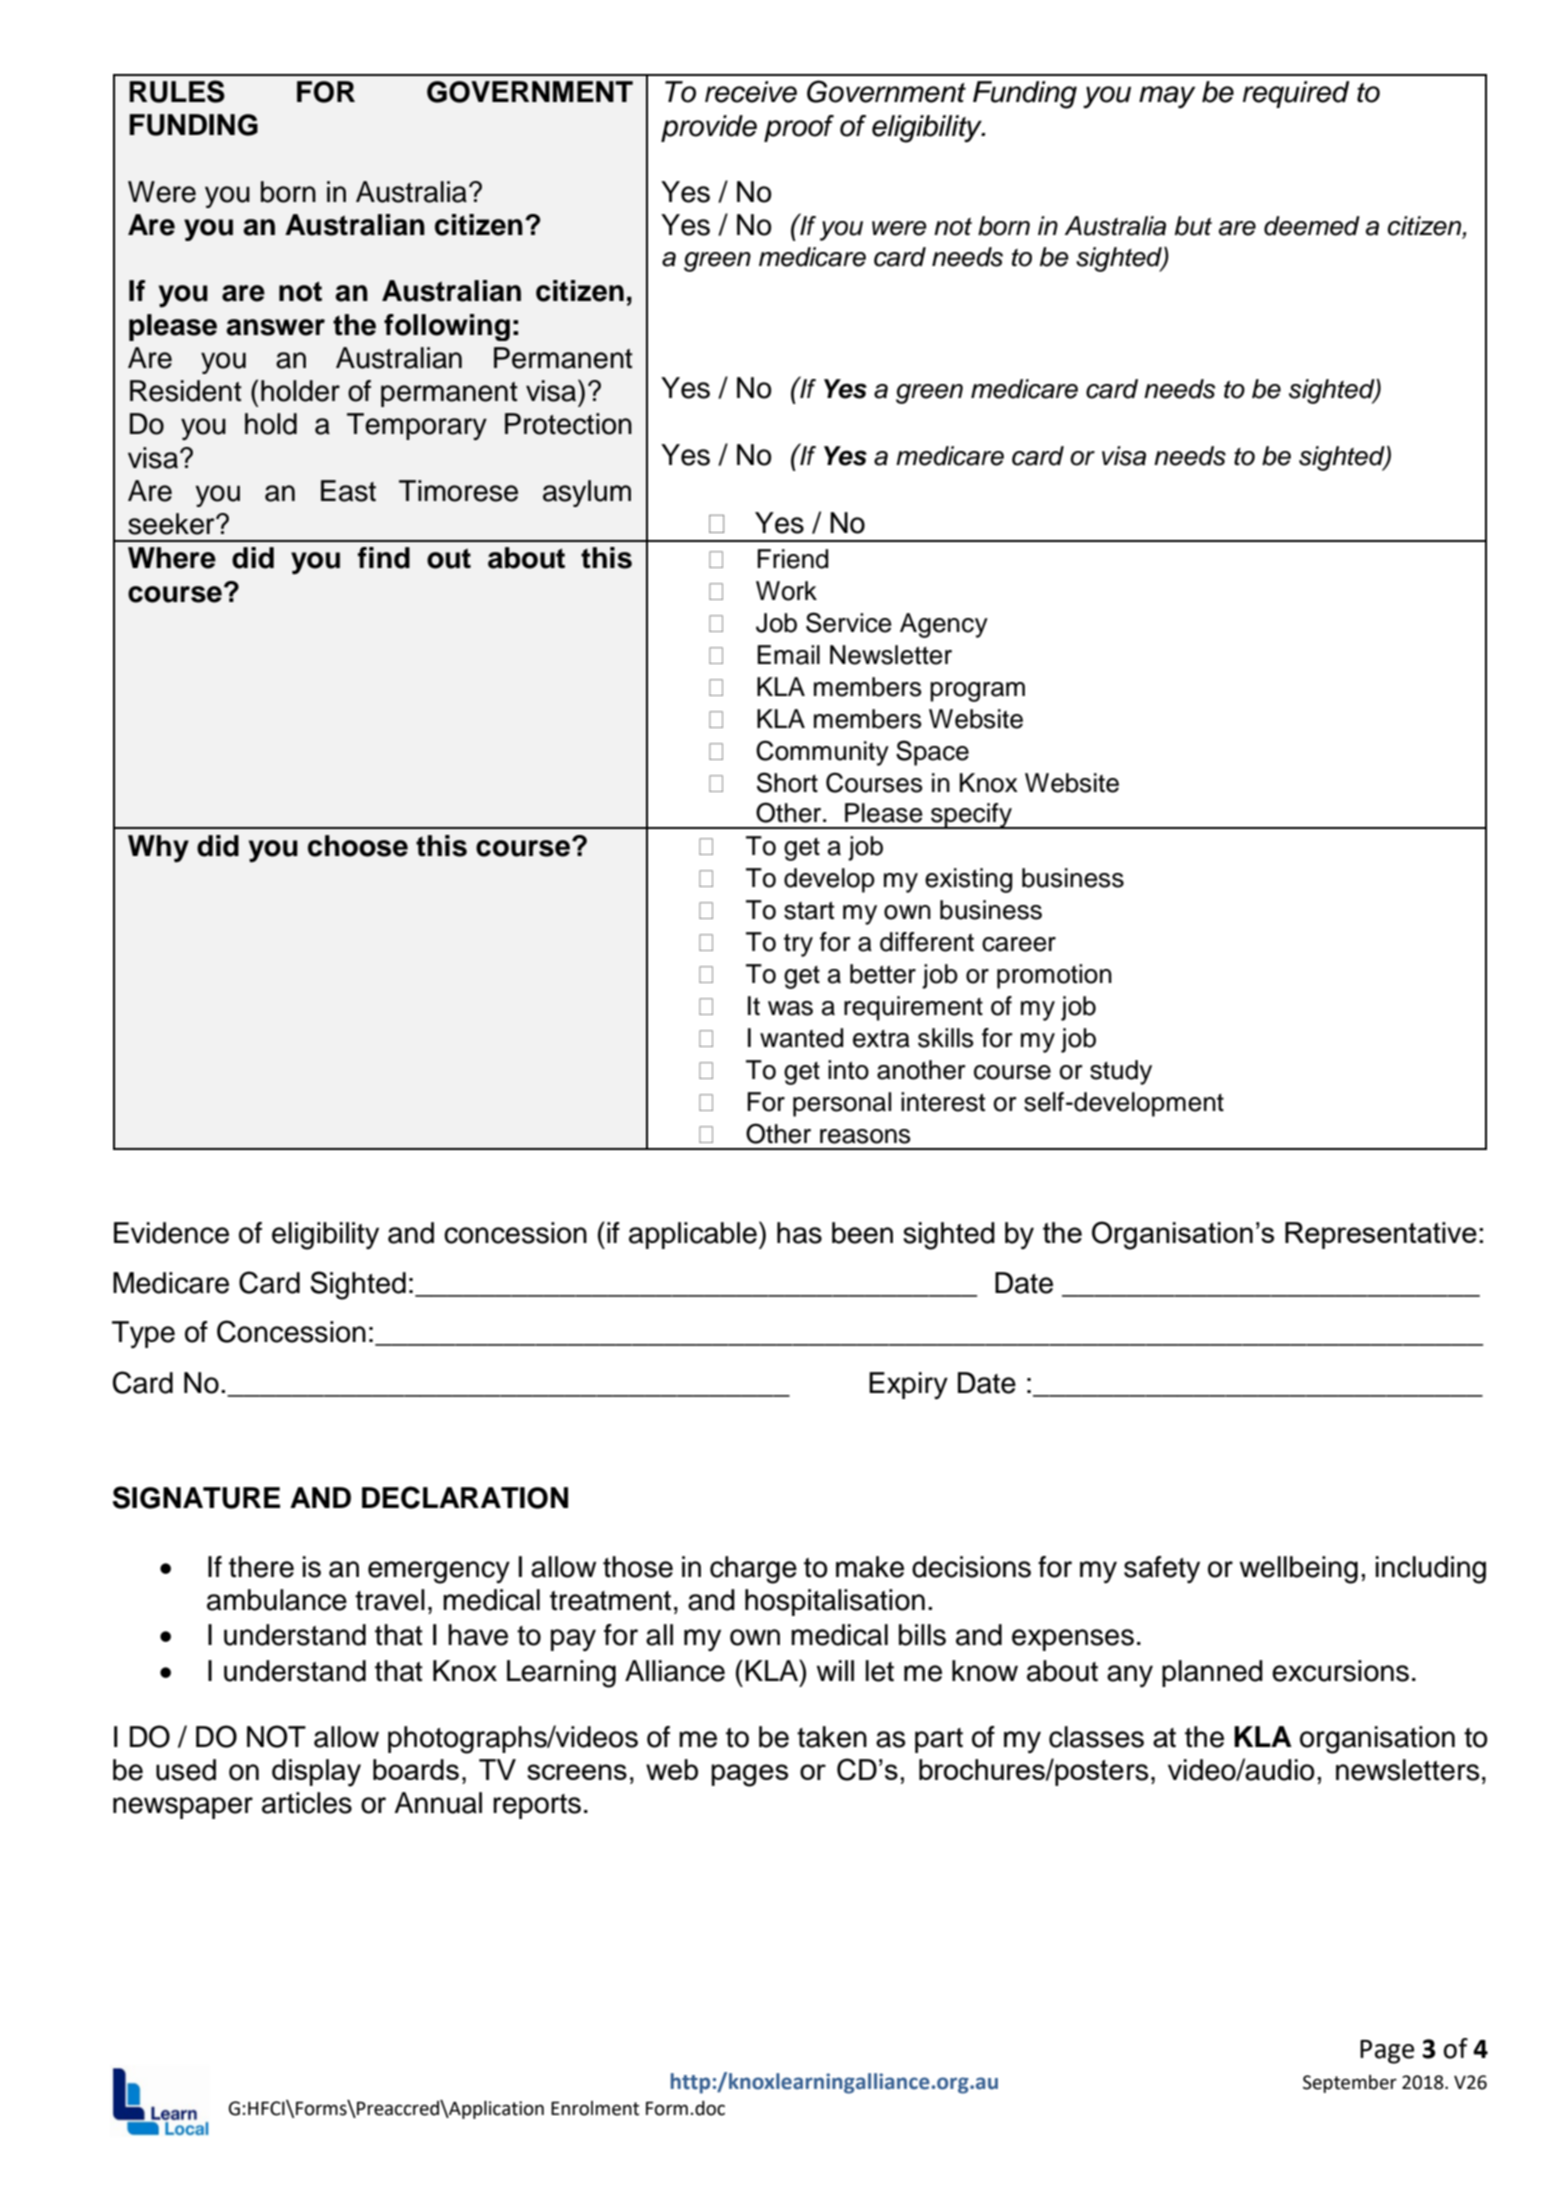  Describe the element at coordinates (1121, 1072) in the screenshot. I see `study` at that location.
